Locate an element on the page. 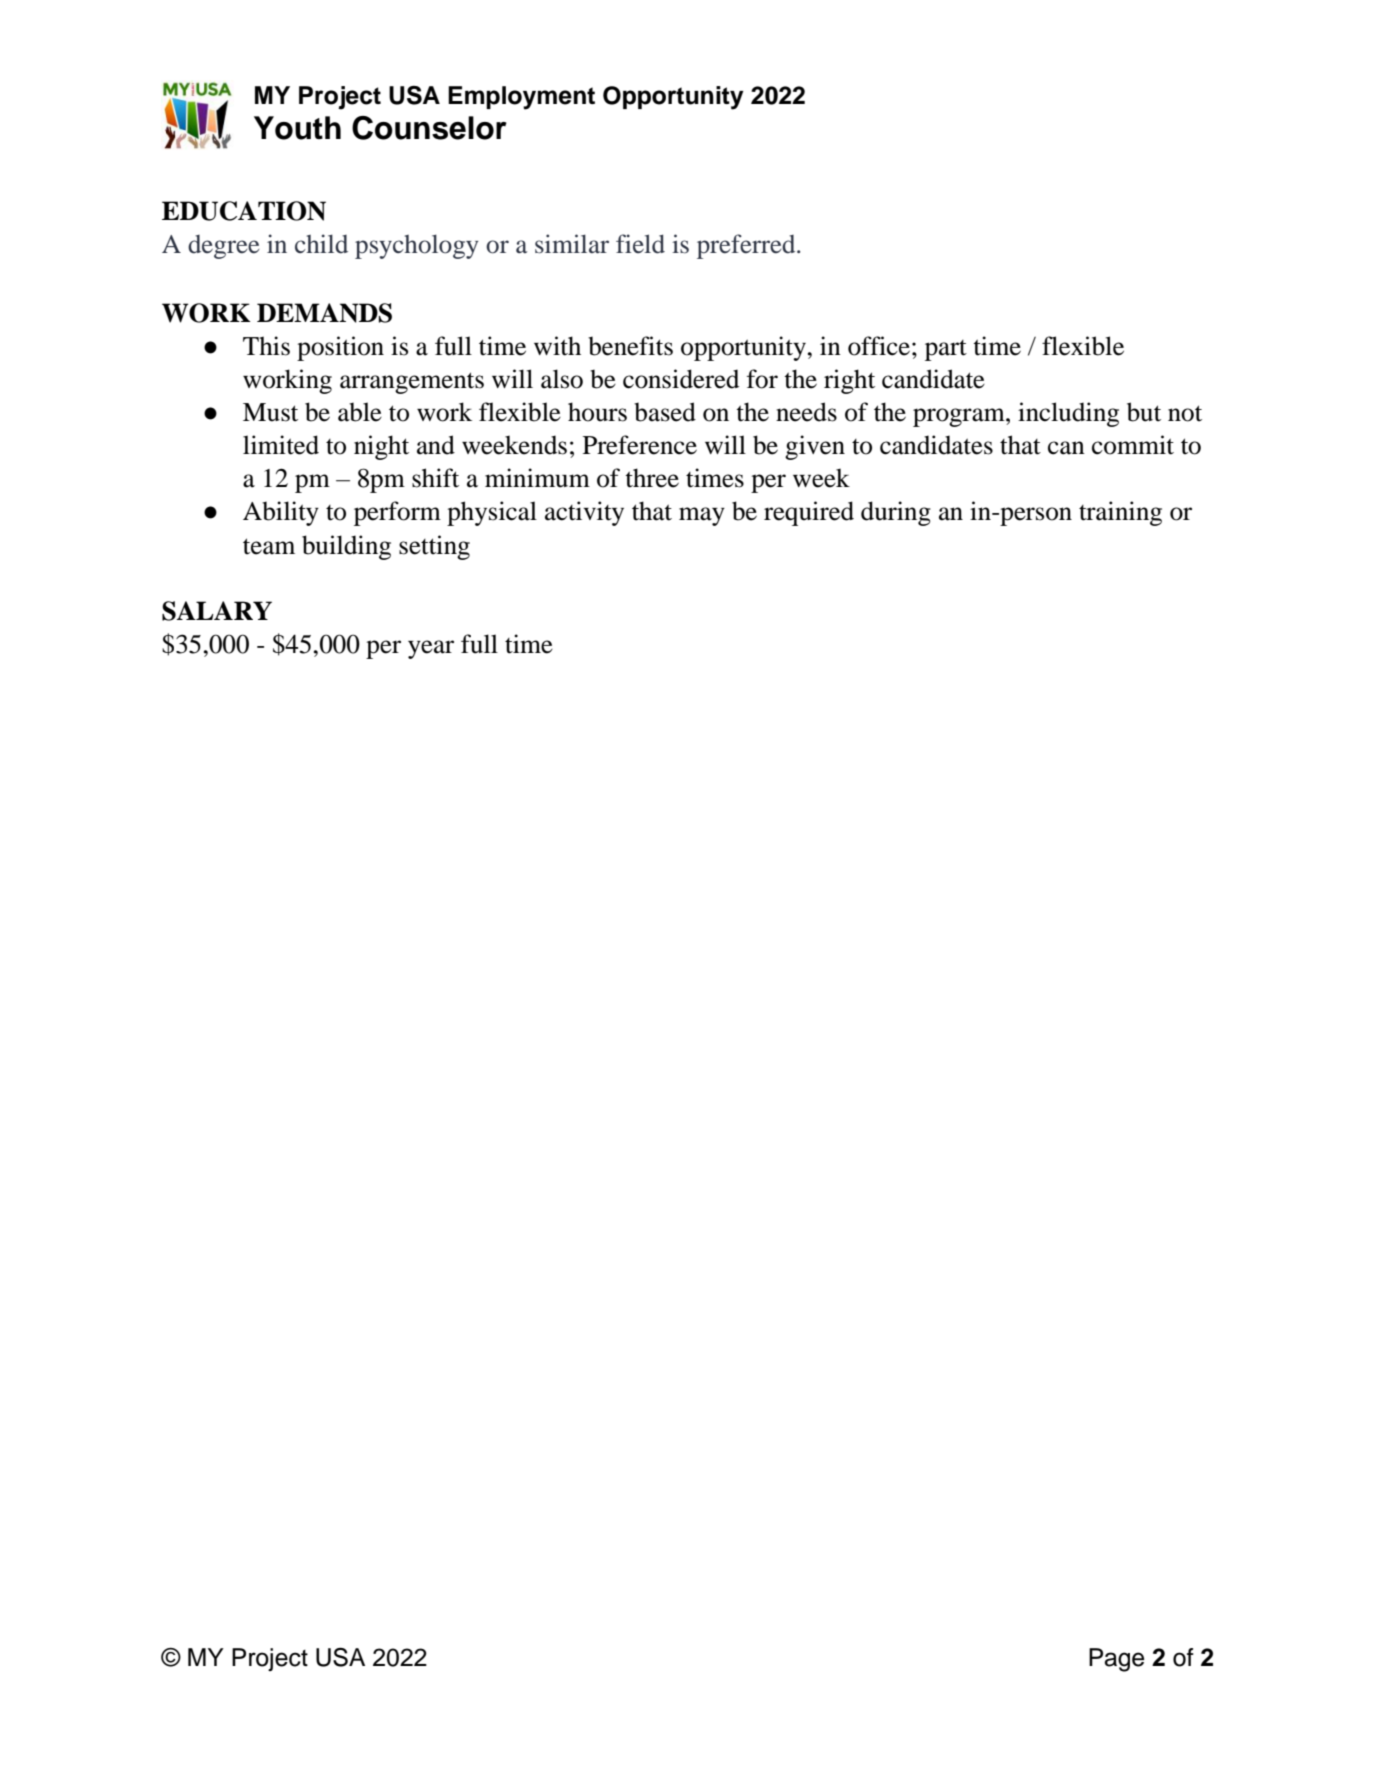 This document has height=1780, width=1376. training is located at coordinates (1120, 513).
